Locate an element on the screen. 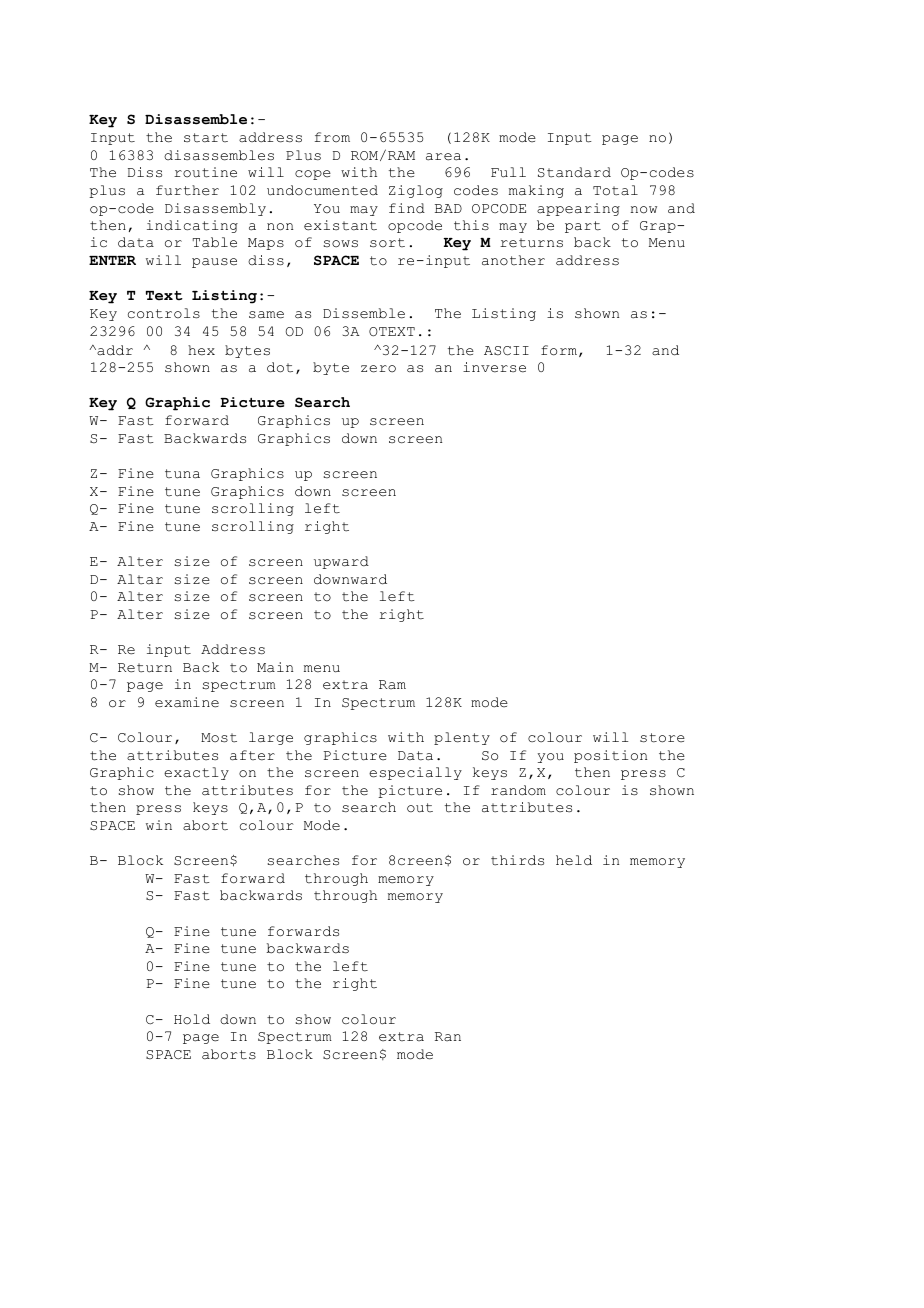 This screenshot has width=924, height=1308. area is located at coordinates (443, 157).
